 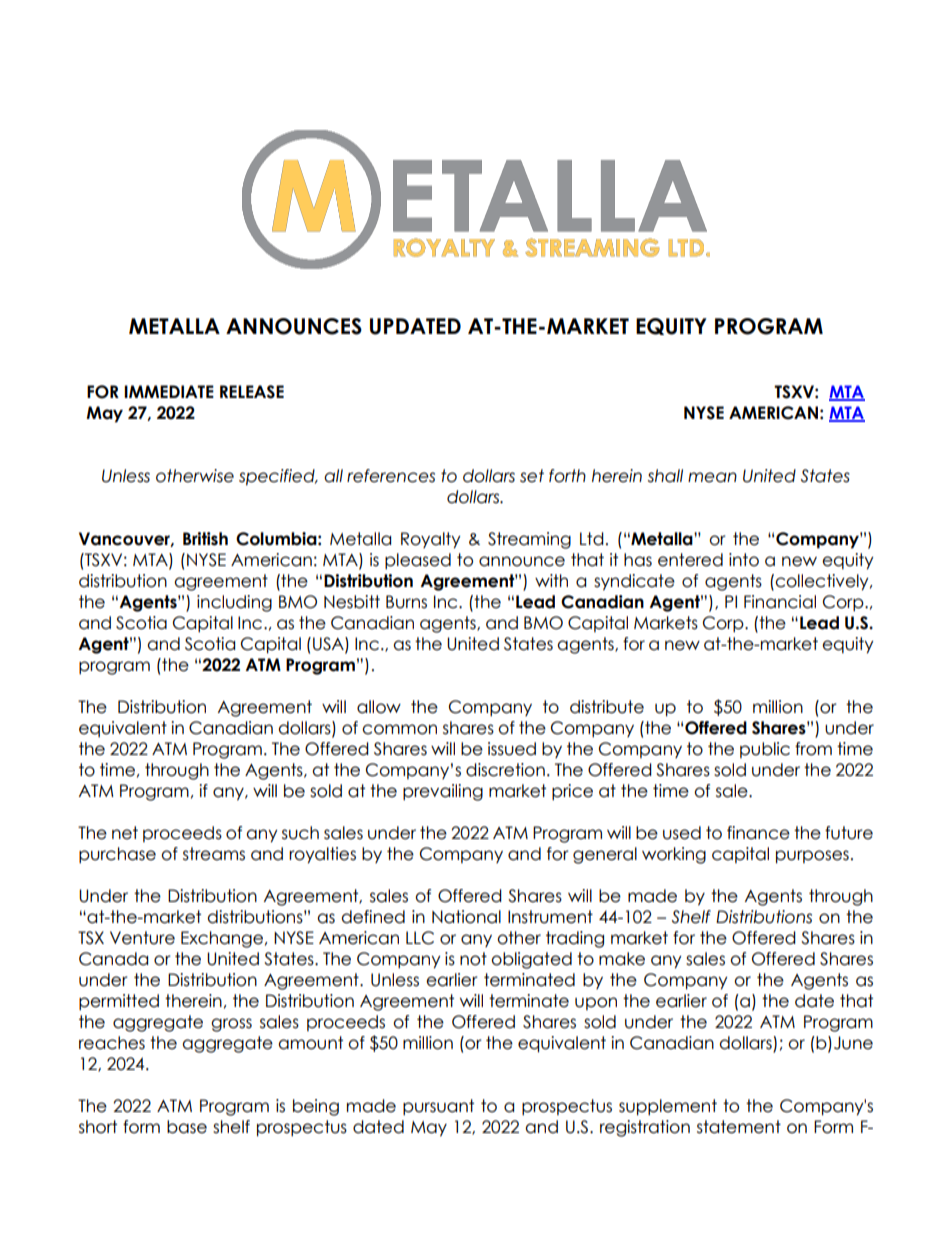 I want to click on discretion, so click(x=505, y=770).
